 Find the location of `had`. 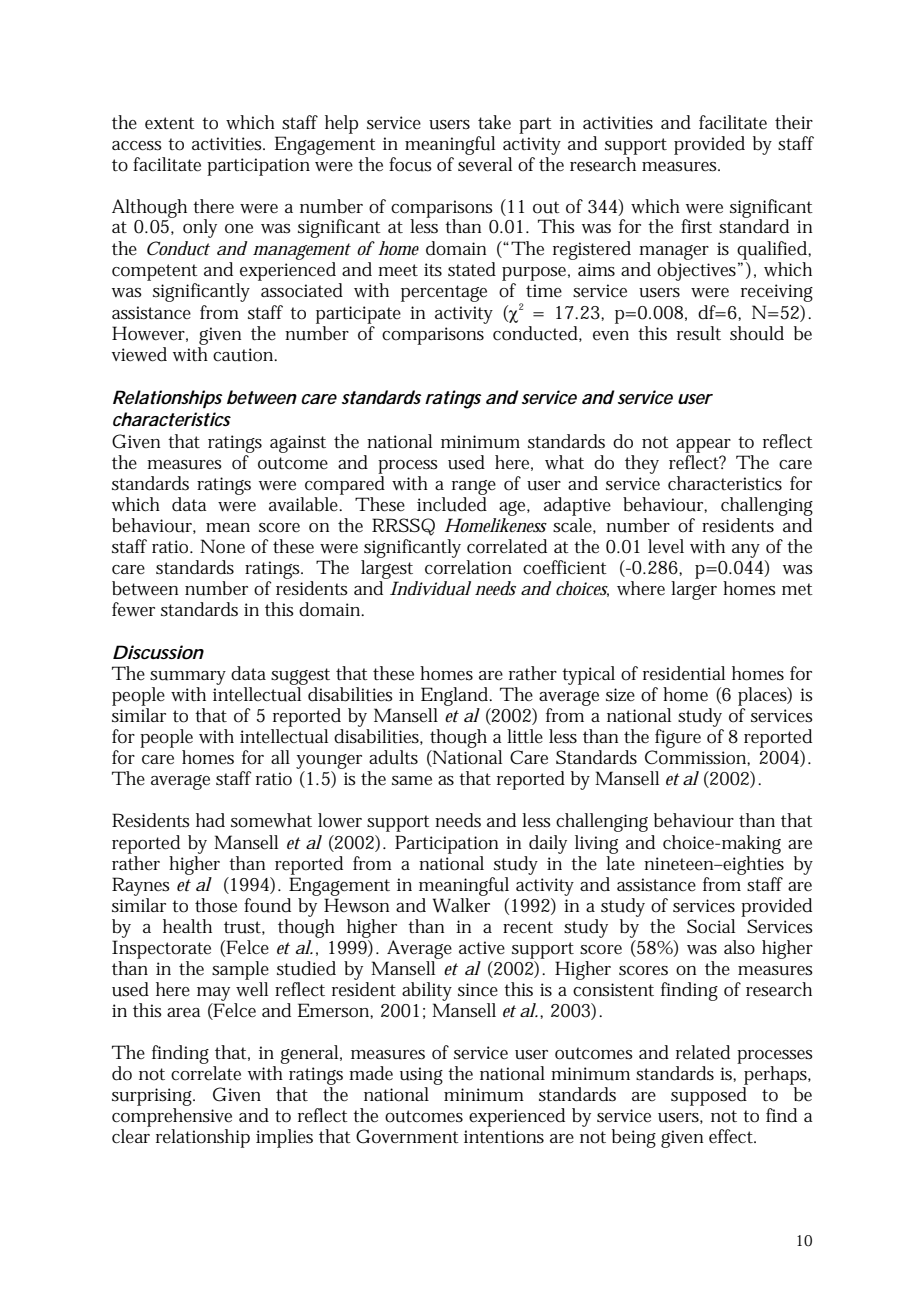

had is located at coordinates (210, 820).
